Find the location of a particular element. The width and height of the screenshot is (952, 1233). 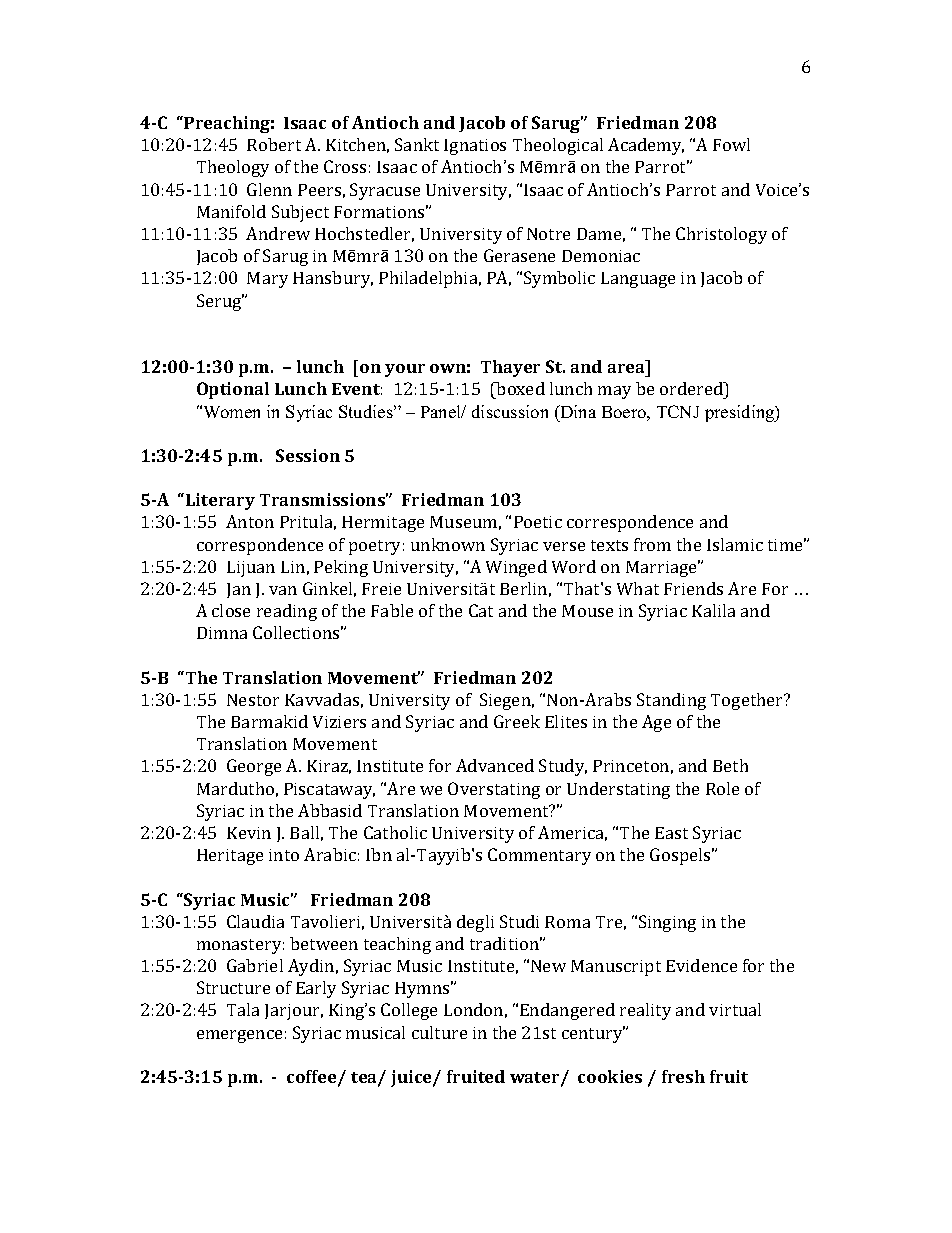

East is located at coordinates (671, 833).
